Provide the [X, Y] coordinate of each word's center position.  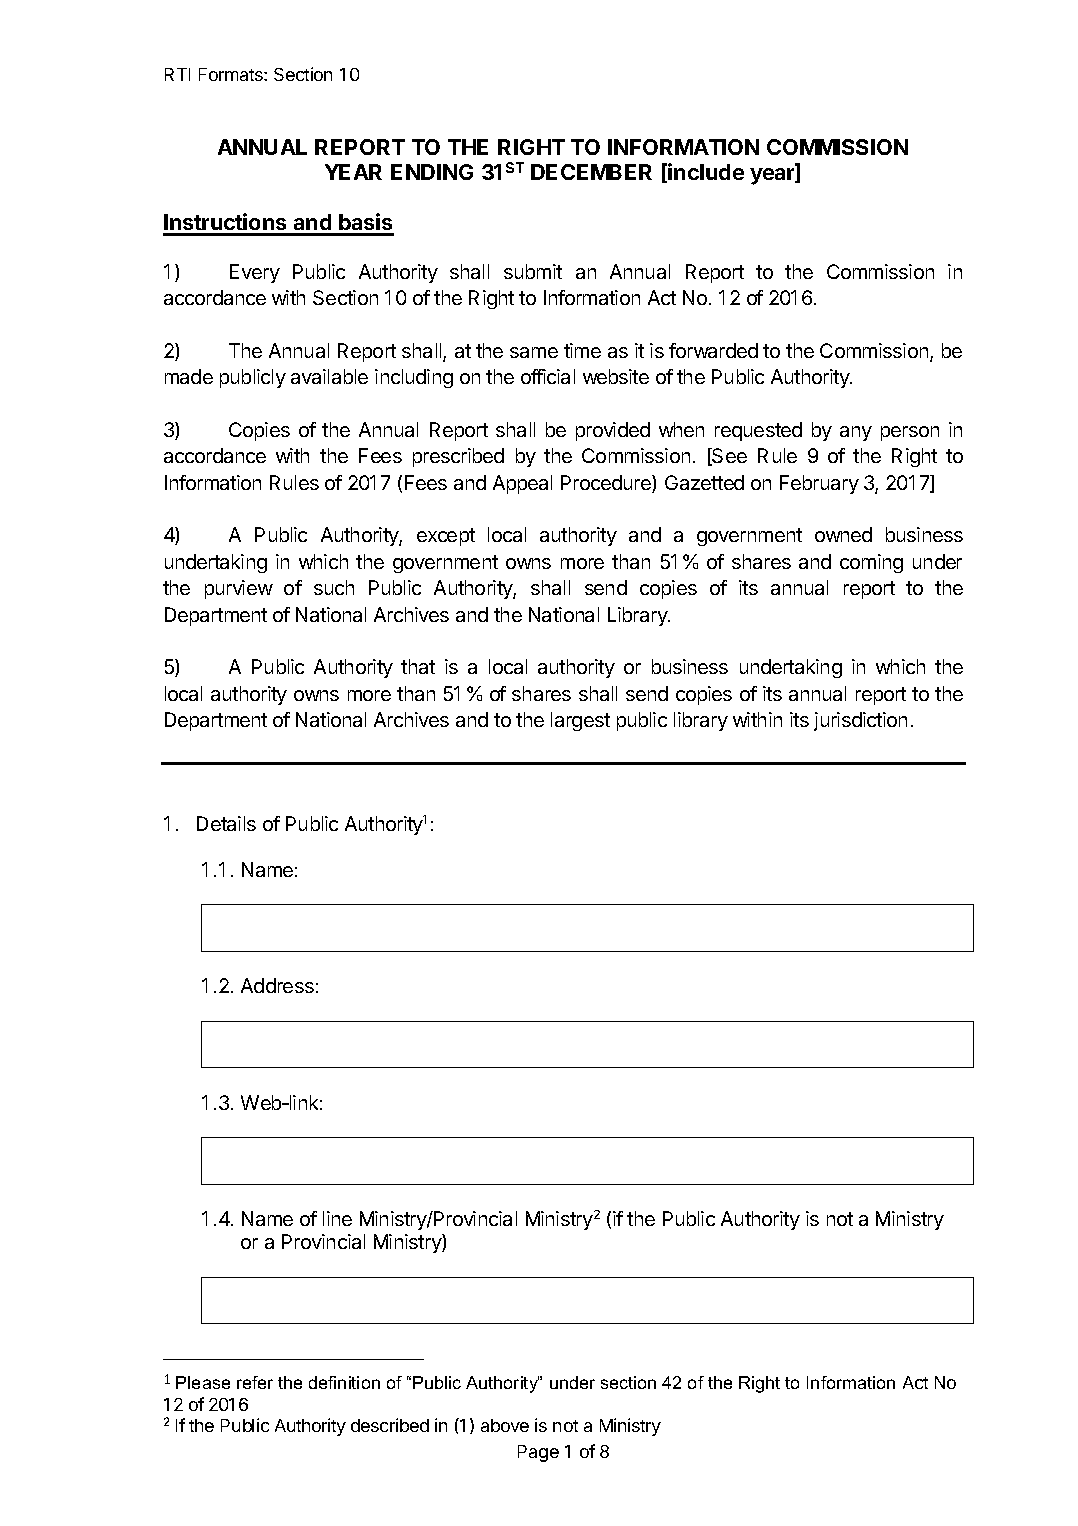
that [418, 666]
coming [871, 563]
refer [255, 1382]
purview [239, 589]
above [505, 1425]
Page [538, 1453]
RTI [177, 74]
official [548, 376]
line [337, 1218]
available [329, 376]
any [856, 433]
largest [580, 721]
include [706, 171]
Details [226, 823]
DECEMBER [591, 172]
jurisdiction [860, 721]
